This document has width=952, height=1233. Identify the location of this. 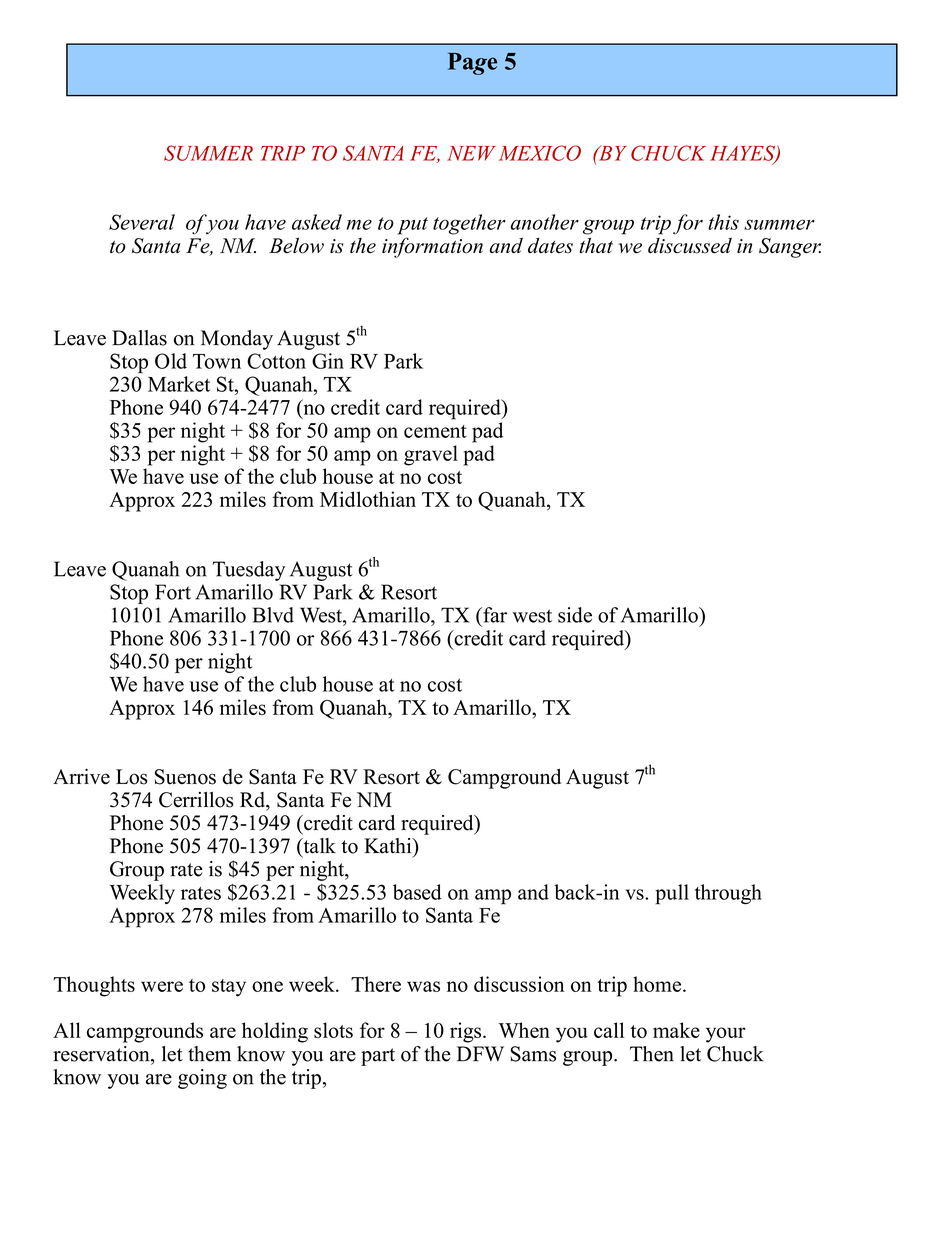
(723, 222).
